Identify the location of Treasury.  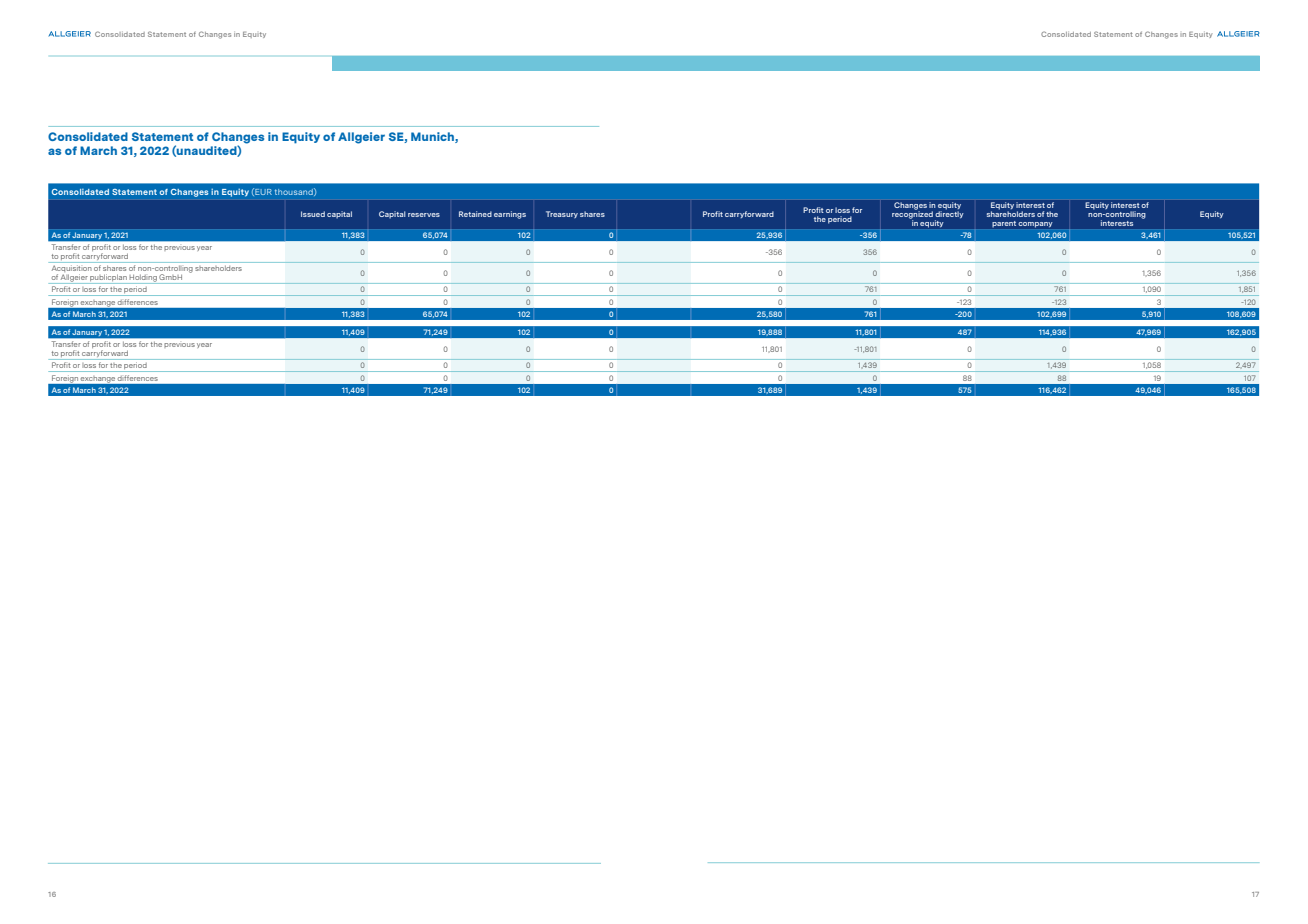
(562, 214).
